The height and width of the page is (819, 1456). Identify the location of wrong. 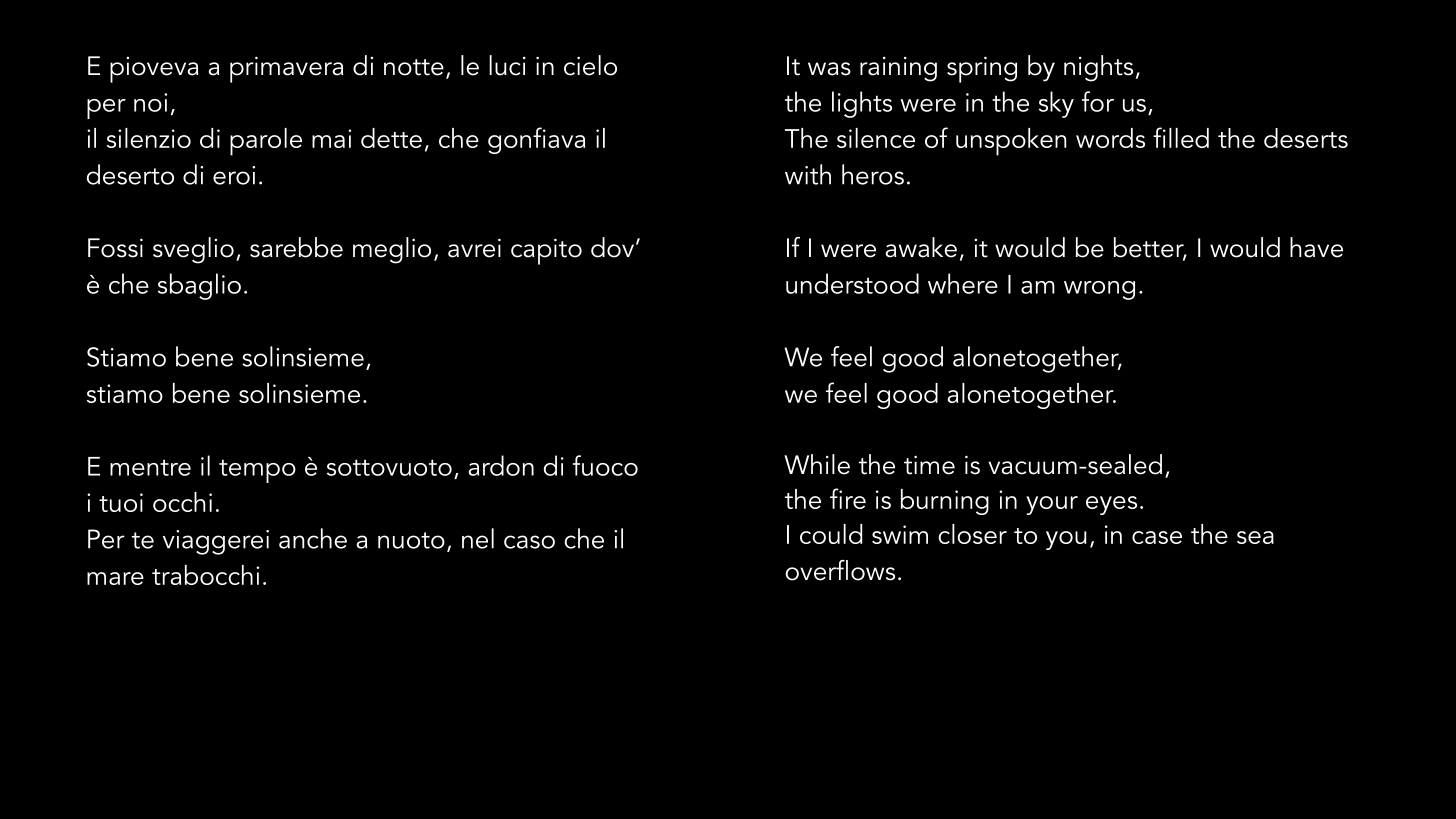
(1099, 290).
